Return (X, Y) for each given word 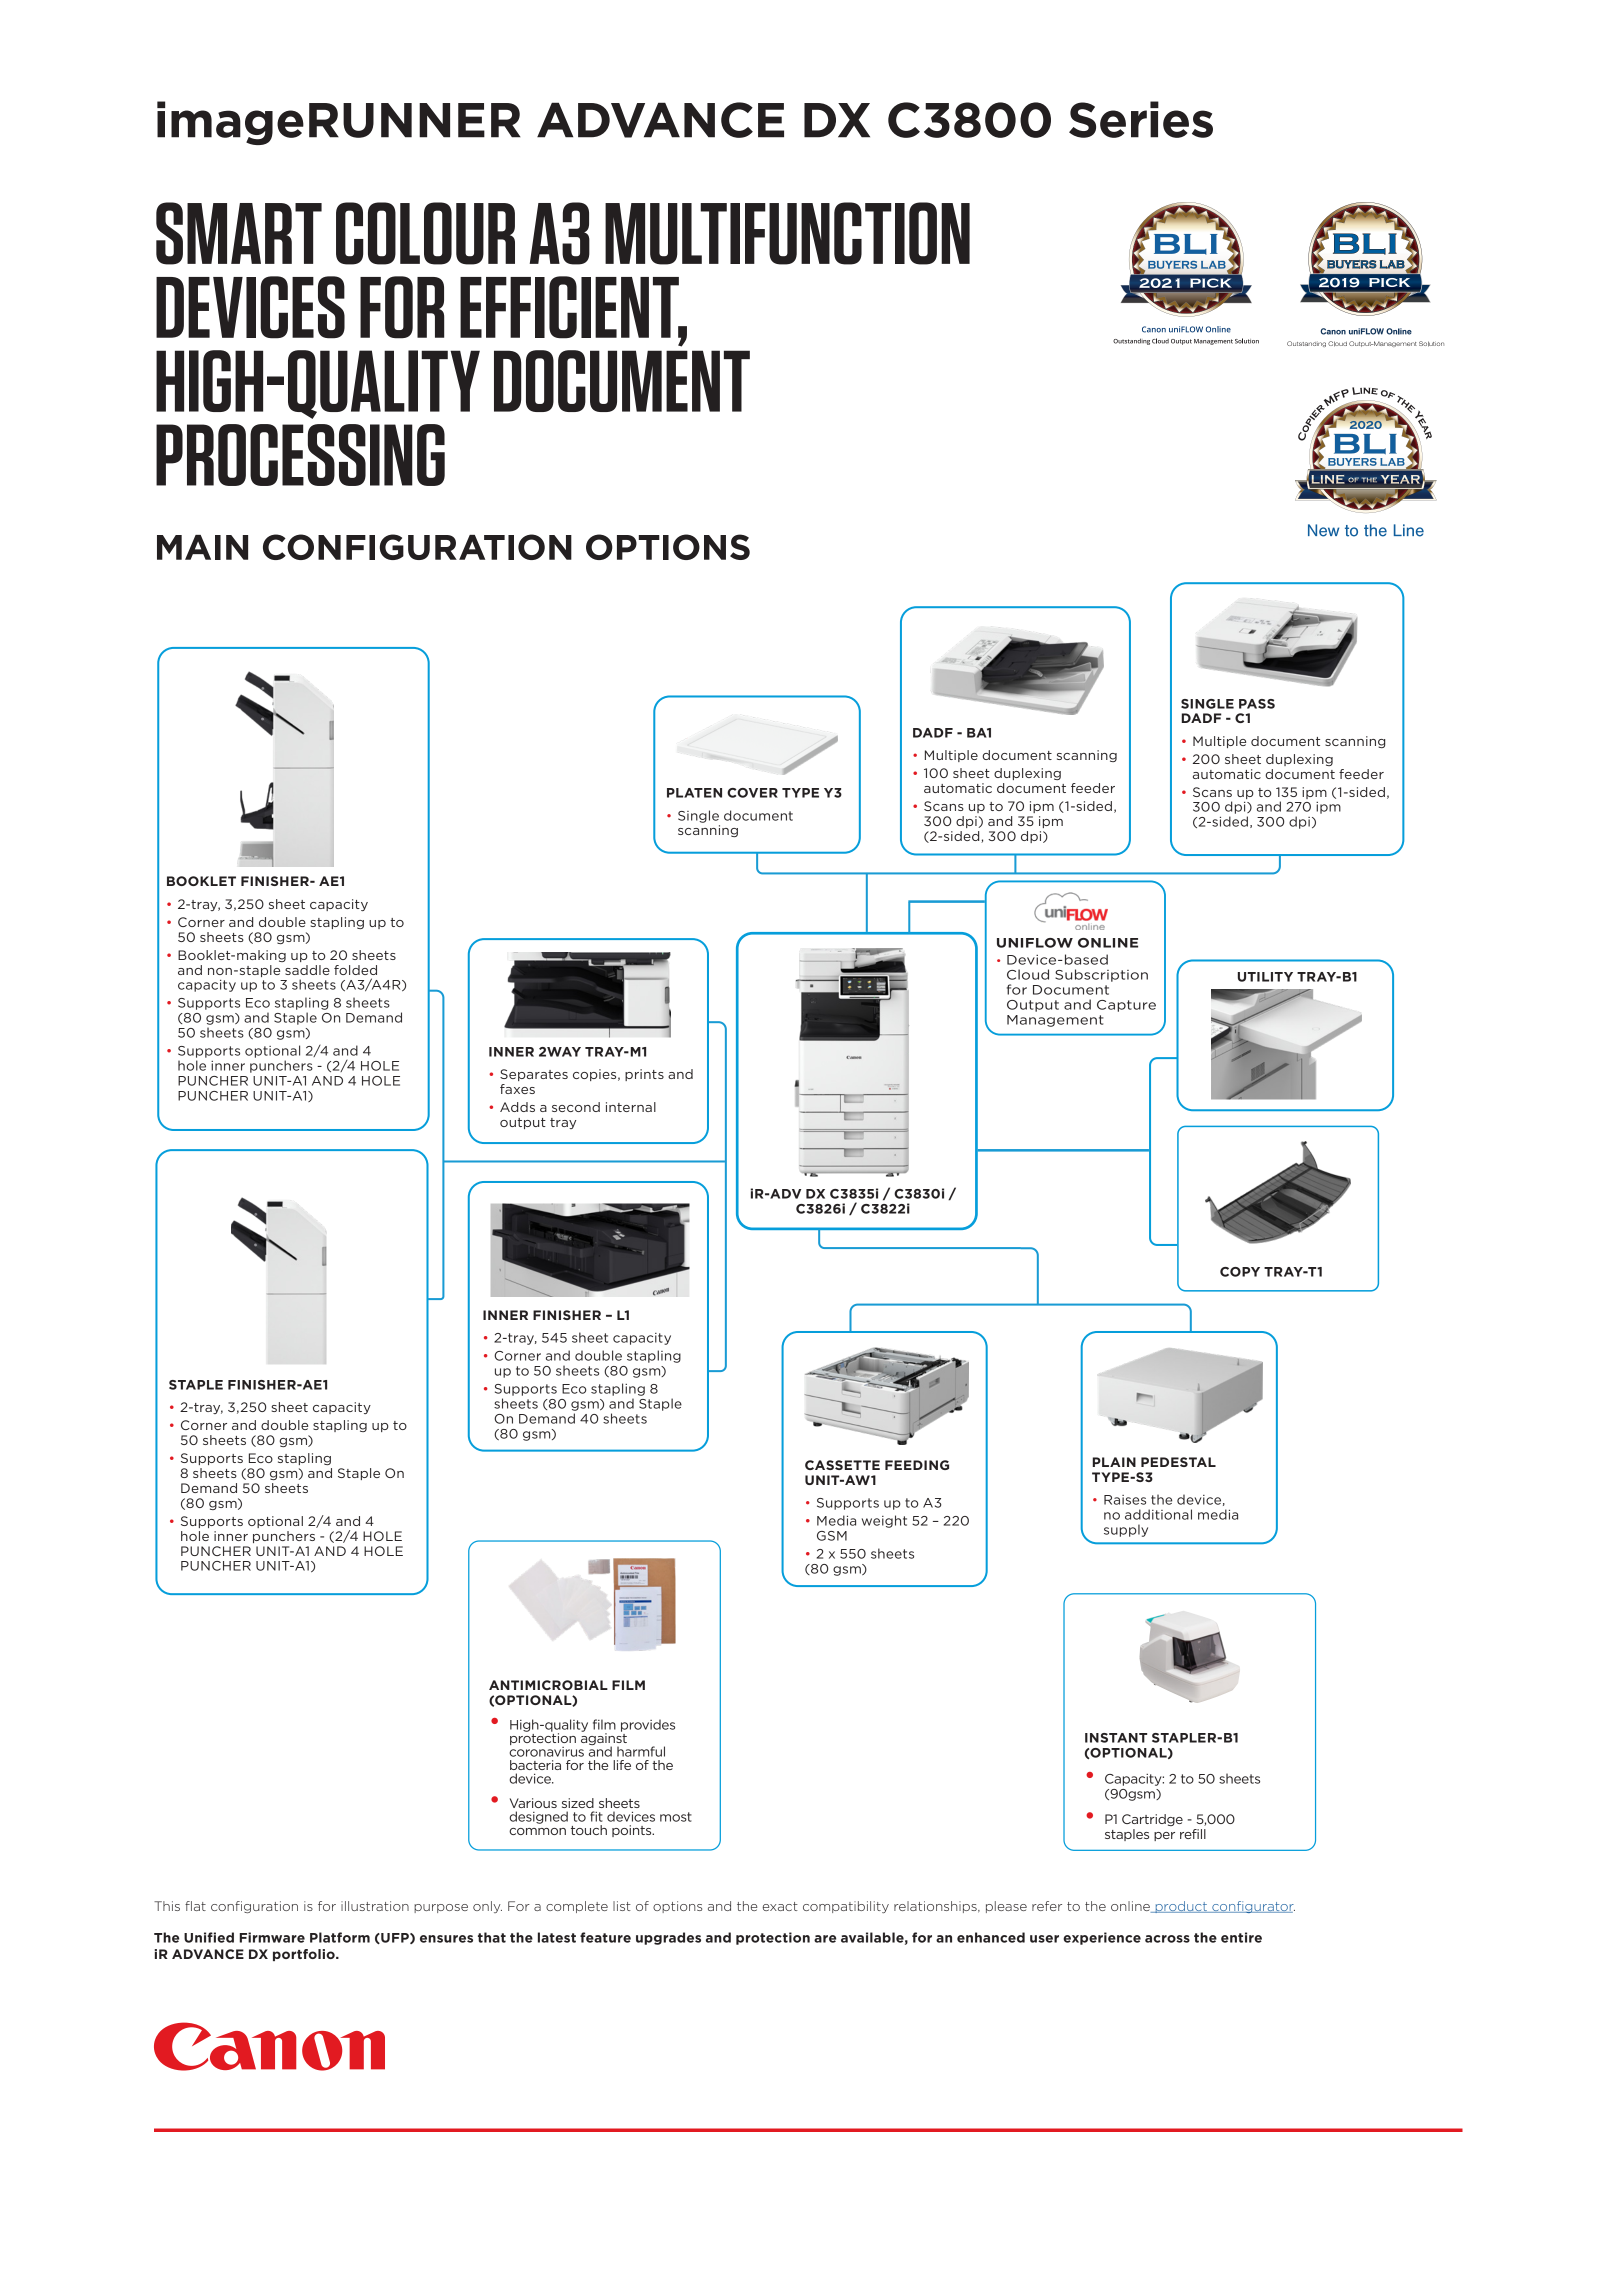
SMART (239, 233)
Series (1141, 119)
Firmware (272, 1937)
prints (644, 1075)
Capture (1126, 1006)
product (1181, 1907)
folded (355, 970)
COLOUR (425, 233)
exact (780, 1906)
